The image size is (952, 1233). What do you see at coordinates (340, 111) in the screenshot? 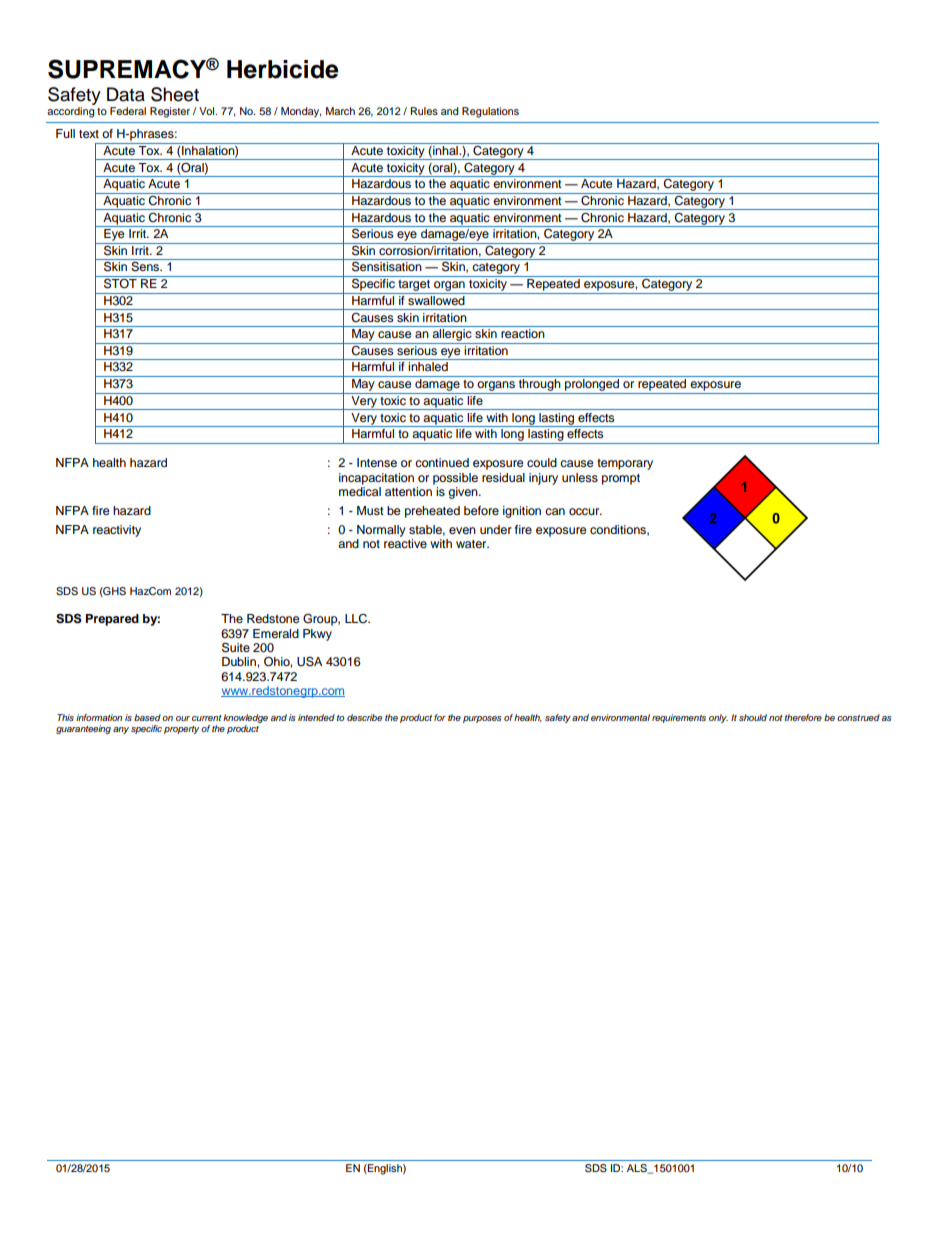
I see `March` at bounding box center [340, 111].
